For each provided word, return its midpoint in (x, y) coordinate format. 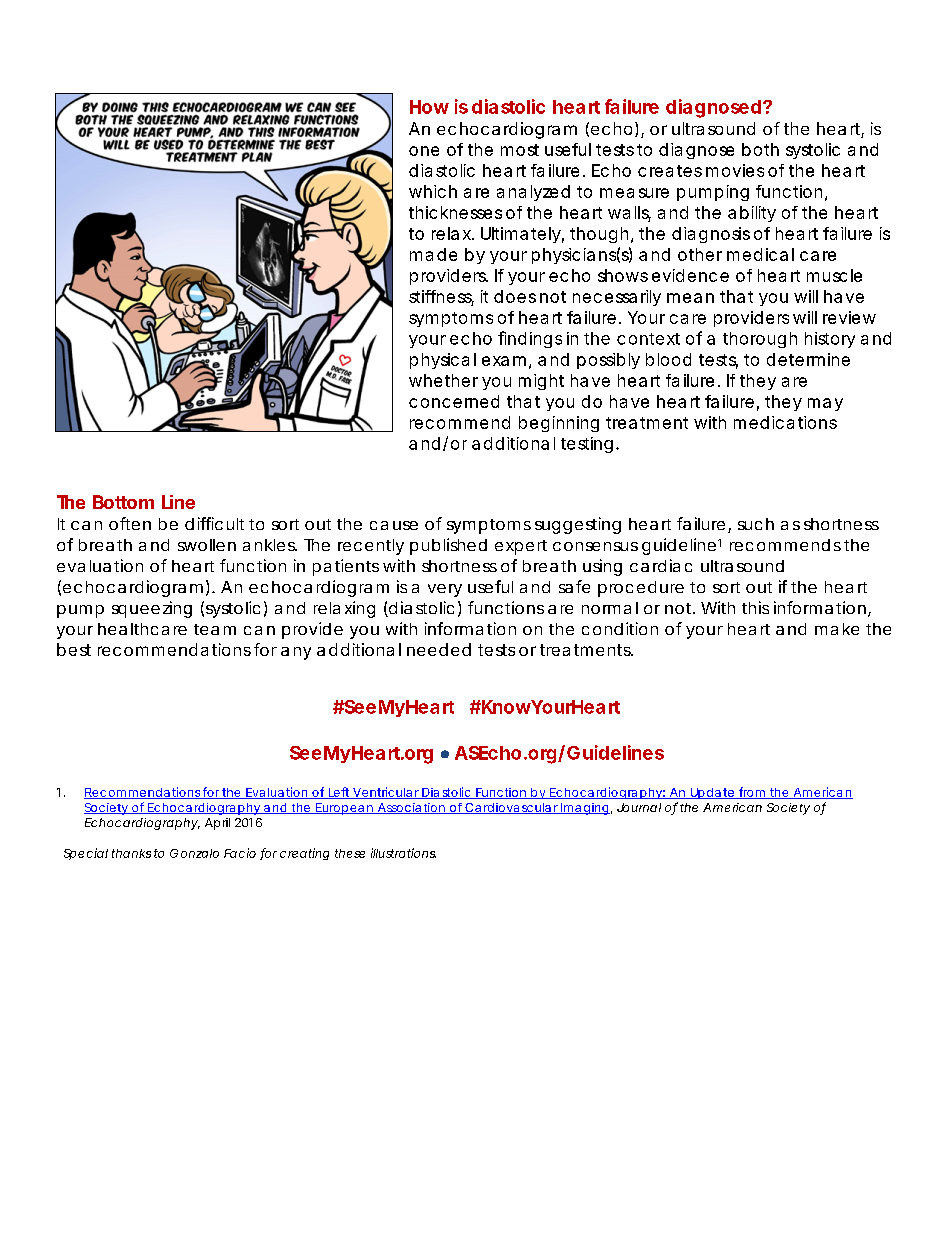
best (74, 649)
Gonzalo (194, 853)
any (296, 653)
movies (735, 170)
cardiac (661, 565)
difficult (214, 523)
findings (530, 339)
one (424, 151)
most (520, 150)
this (755, 607)
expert (521, 547)
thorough (760, 340)
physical (443, 361)
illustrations (403, 853)
